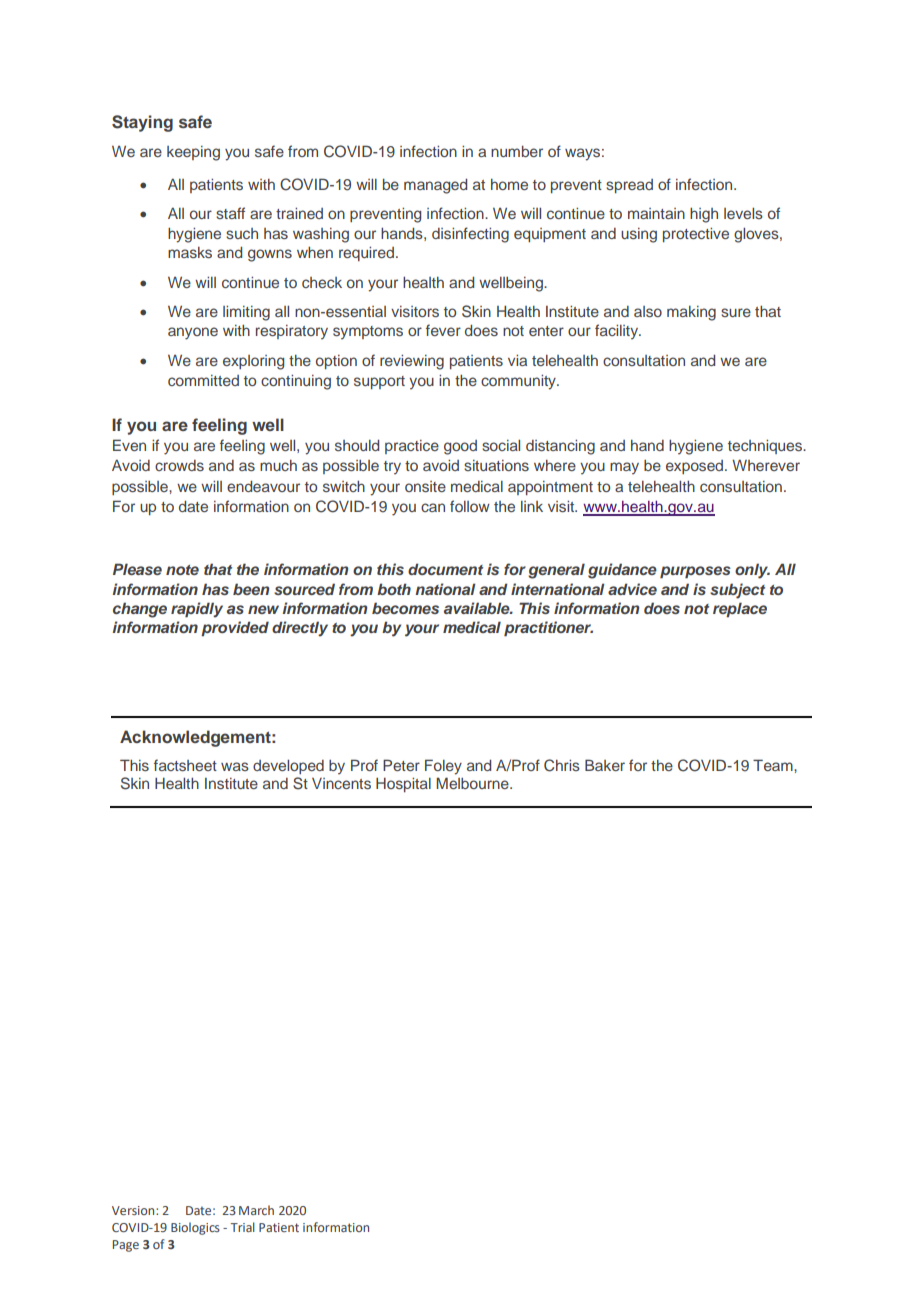 The width and height of the page is (924, 1308). I want to click on provided, so click(235, 629).
